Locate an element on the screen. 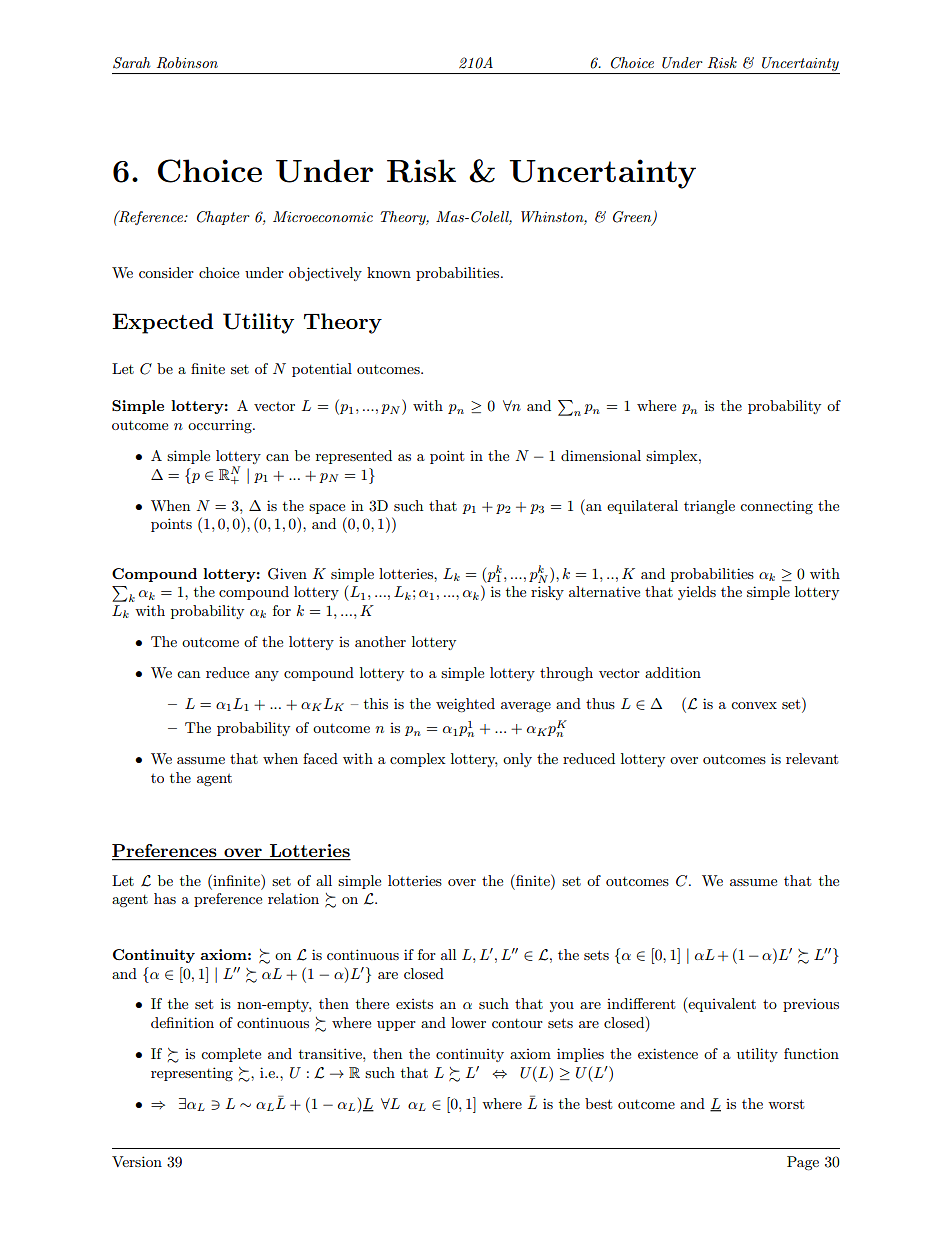 This screenshot has width=952, height=1233. Microeconomic is located at coordinates (323, 216).
